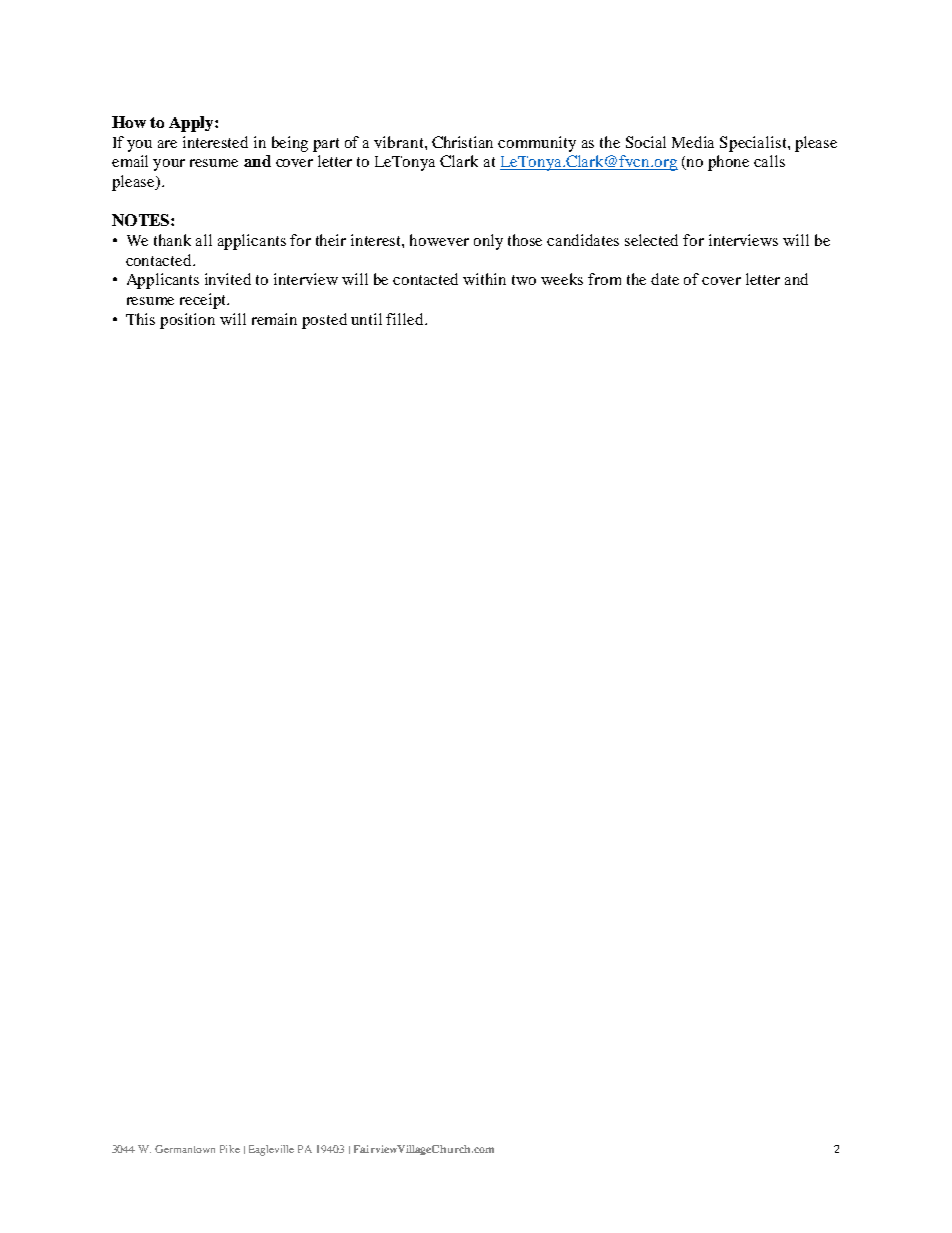 This screenshot has height=1233, width=952. What do you see at coordinates (187, 321) in the screenshot?
I see `position` at bounding box center [187, 321].
